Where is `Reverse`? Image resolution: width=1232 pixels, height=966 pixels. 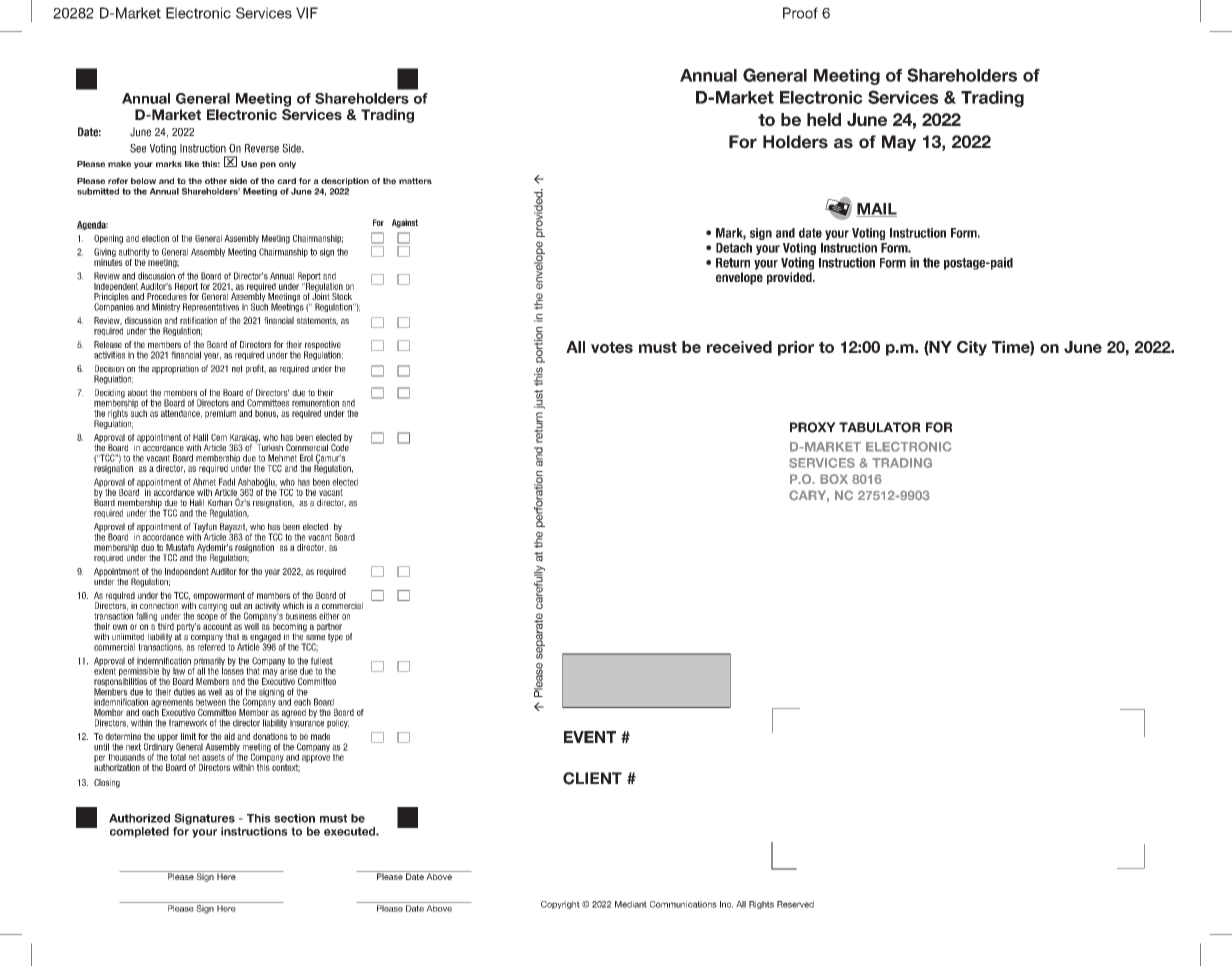 Reverse is located at coordinates (262, 148).
